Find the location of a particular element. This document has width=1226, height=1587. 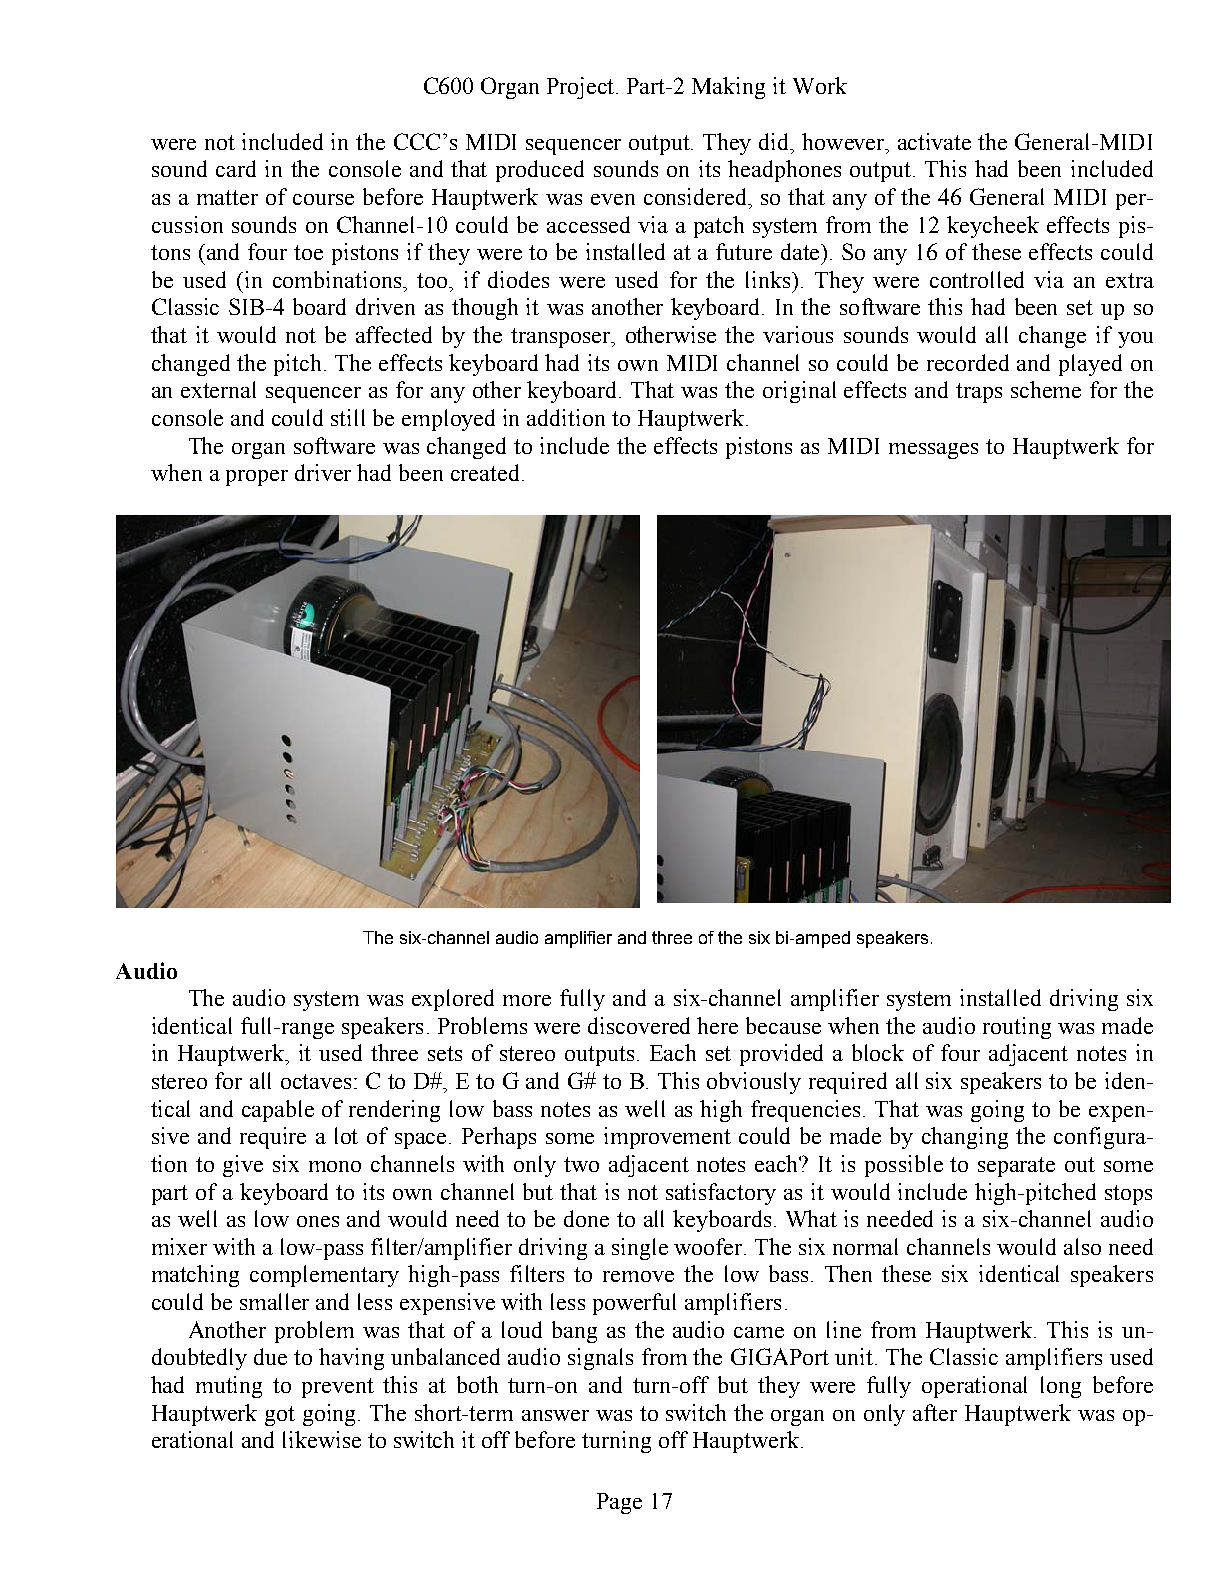

Page is located at coordinates (619, 1503).
